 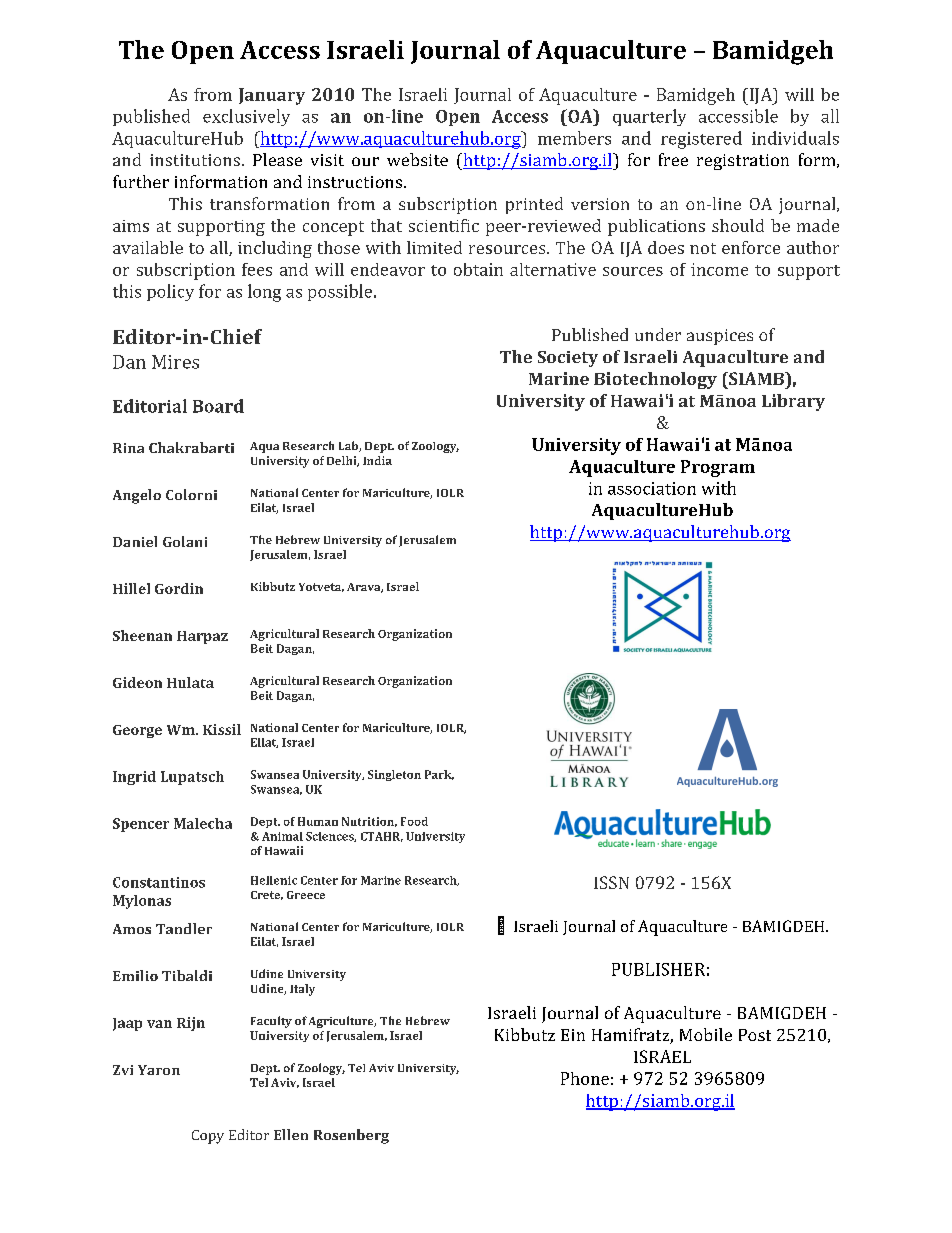 I want to click on Phone, so click(x=585, y=1078).
